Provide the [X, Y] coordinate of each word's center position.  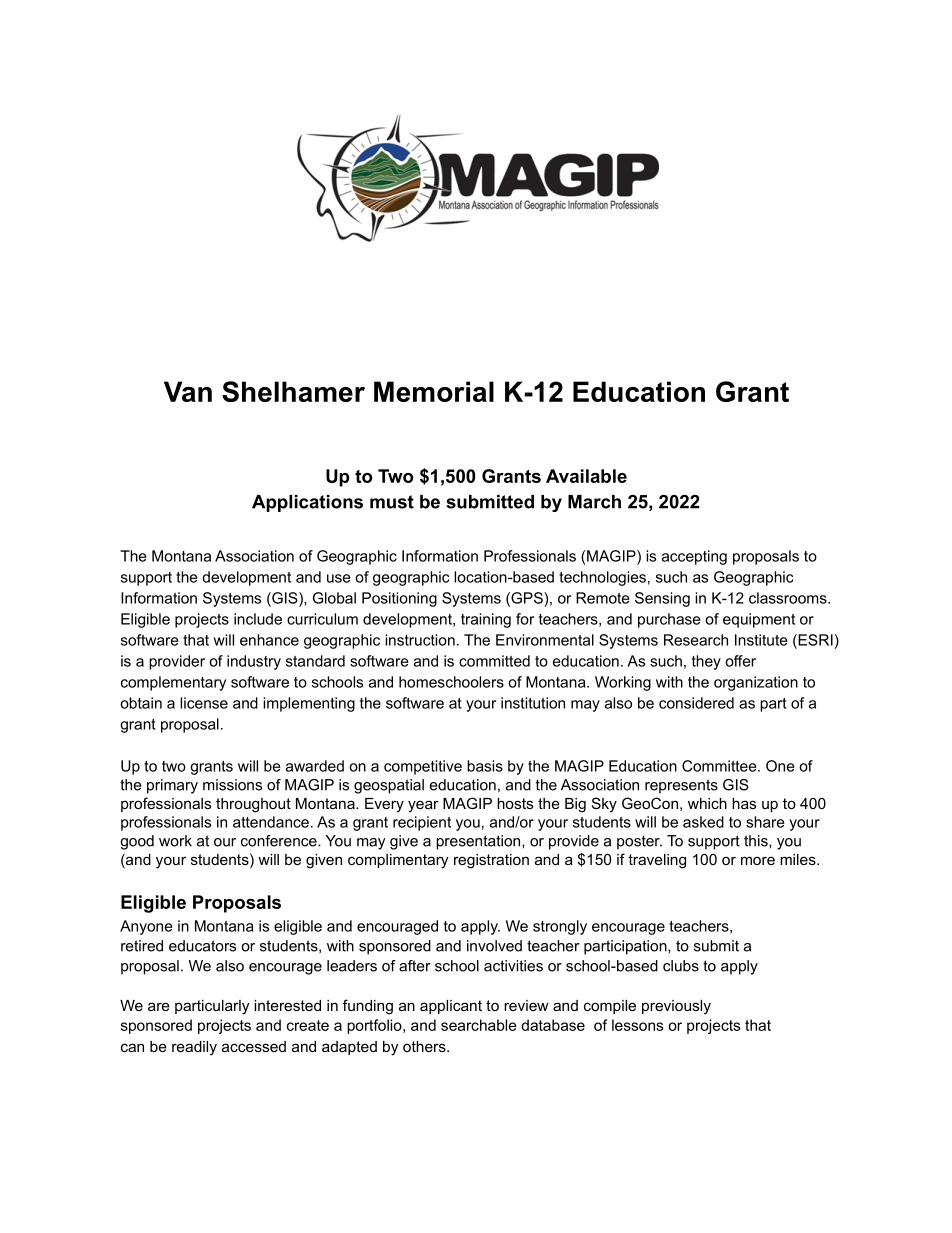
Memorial [434, 391]
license [204, 703]
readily [194, 1048]
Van [188, 391]
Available [586, 476]
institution [533, 703]
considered [696, 703]
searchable [479, 1025]
